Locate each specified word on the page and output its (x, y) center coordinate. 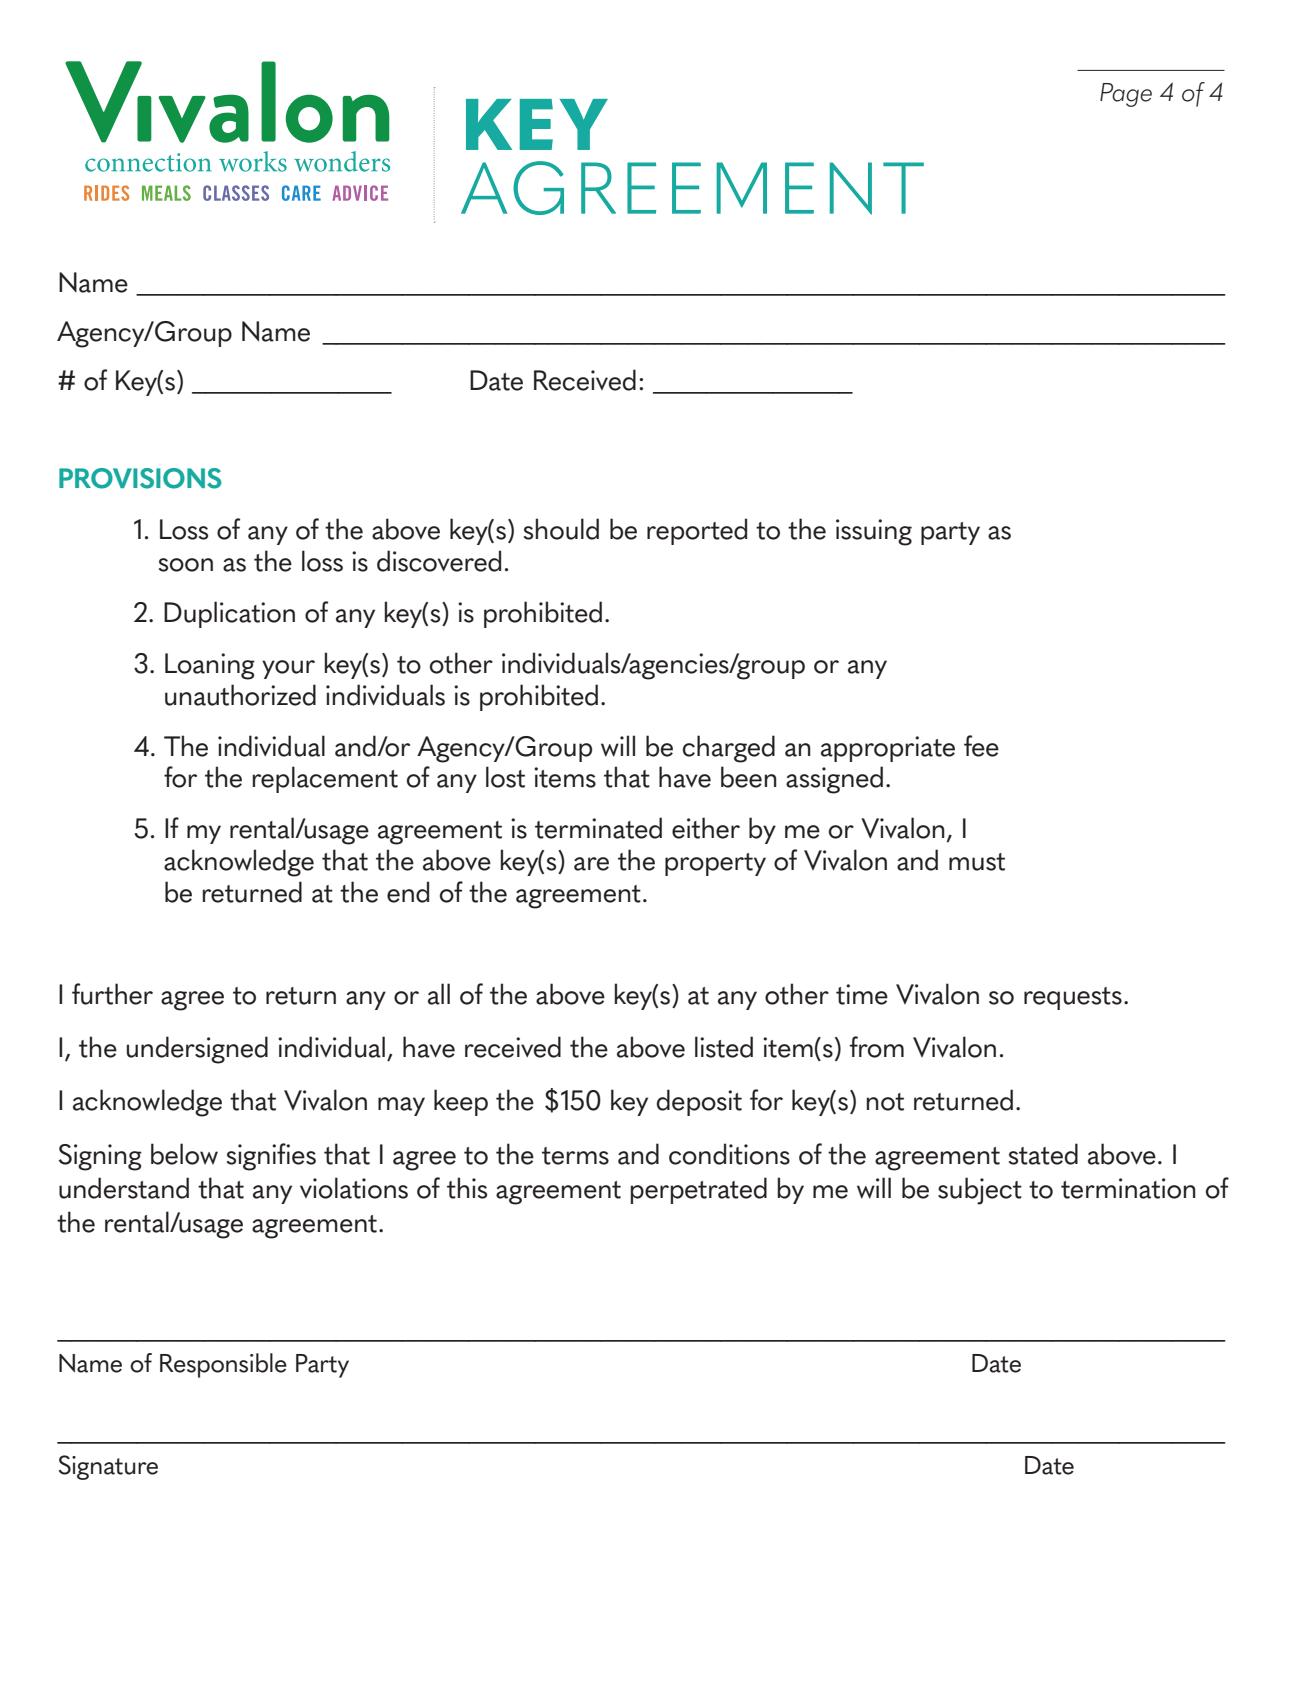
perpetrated (698, 1190)
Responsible (223, 1365)
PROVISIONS (140, 478)
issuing (874, 532)
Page (1126, 95)
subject (980, 1191)
